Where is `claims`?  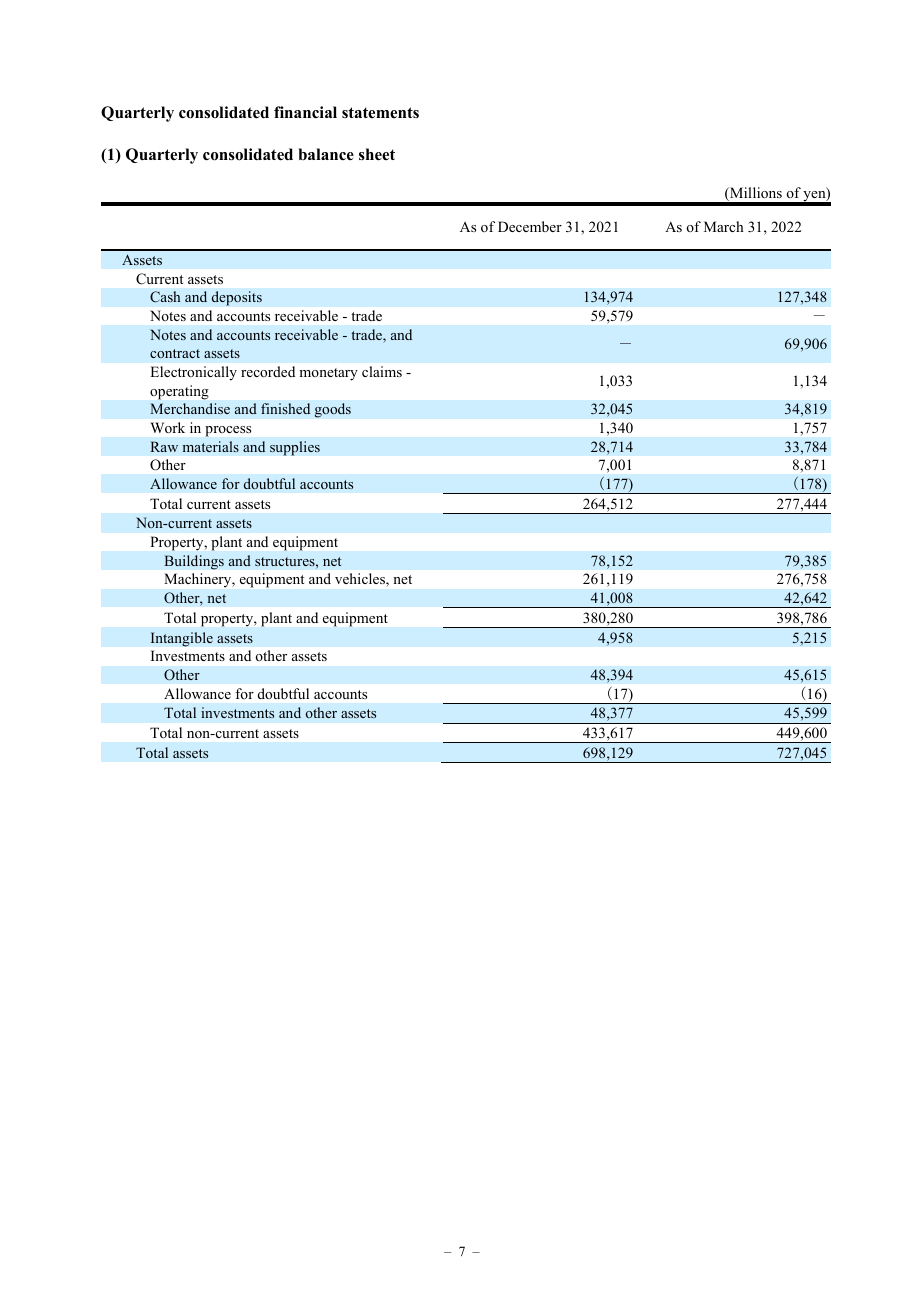 claims is located at coordinates (382, 371).
